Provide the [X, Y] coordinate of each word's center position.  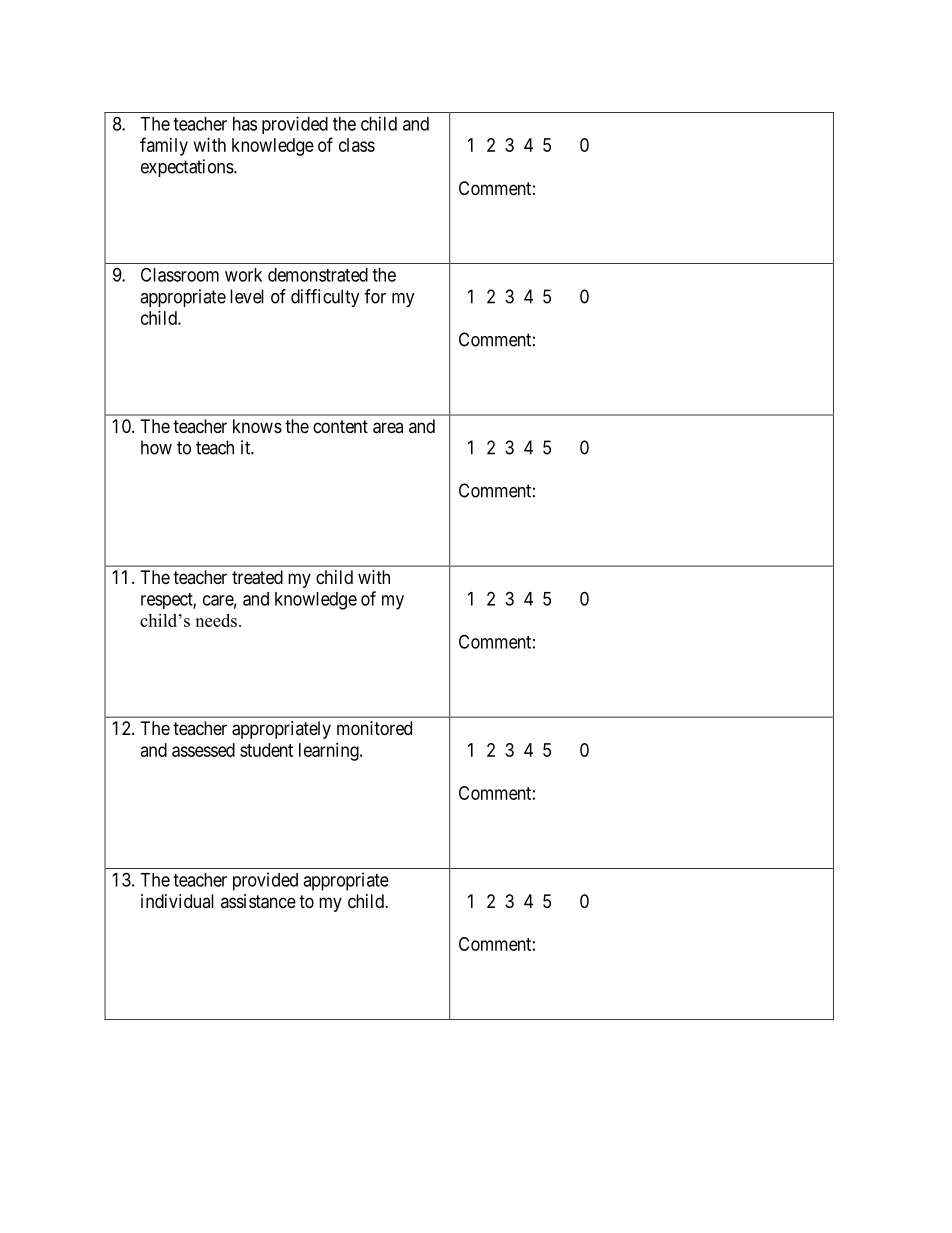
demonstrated [318, 275]
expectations [188, 168]
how [156, 447]
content [340, 426]
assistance [258, 901]
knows [257, 426]
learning [330, 752]
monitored [374, 728]
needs [216, 620]
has [245, 124]
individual [177, 901]
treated [257, 577]
